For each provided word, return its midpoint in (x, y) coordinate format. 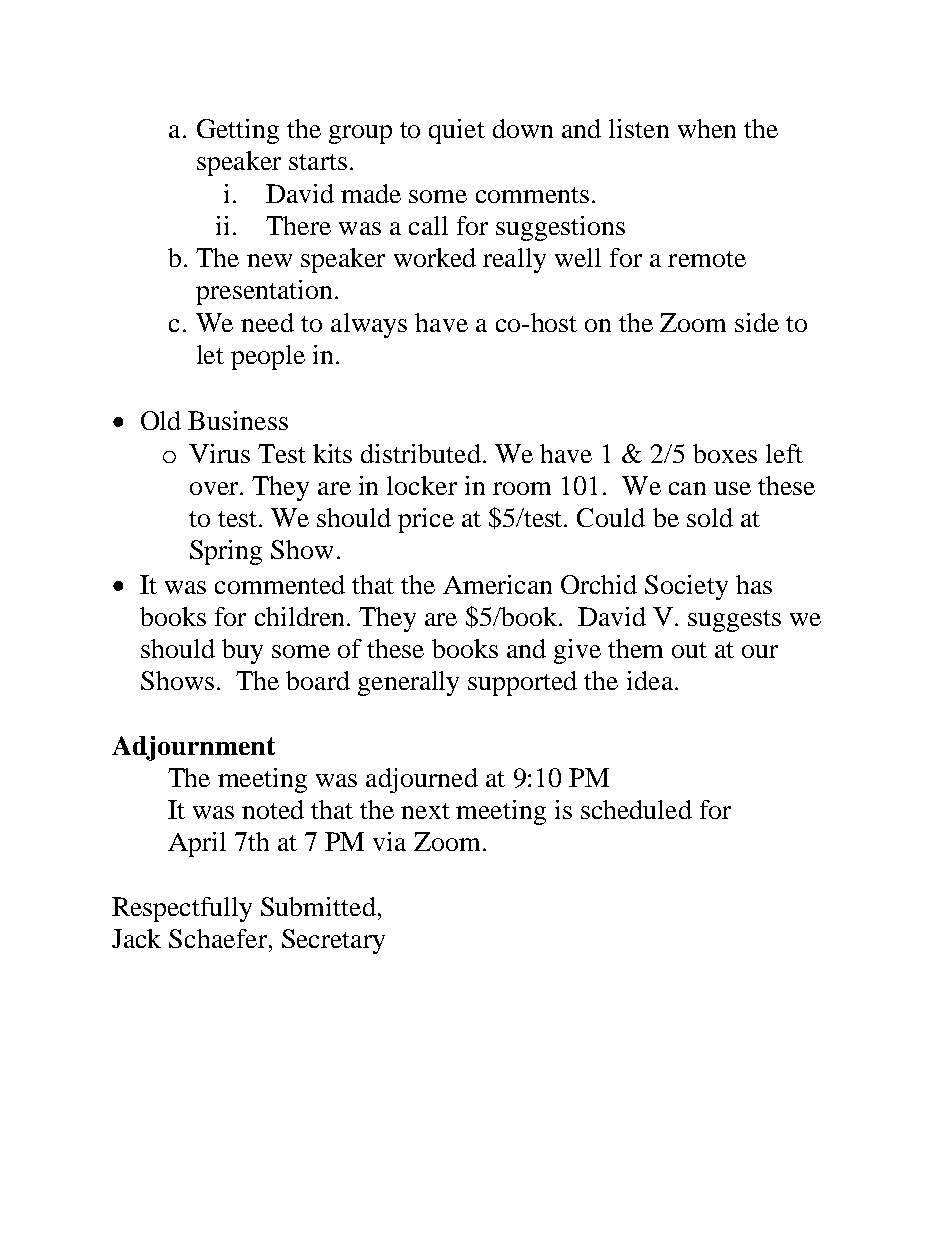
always (369, 325)
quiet (457, 131)
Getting (238, 131)
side (757, 322)
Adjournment (193, 748)
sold (710, 517)
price (426, 520)
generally (408, 683)
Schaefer (218, 938)
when (707, 128)
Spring (226, 552)
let (210, 354)
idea (651, 680)
